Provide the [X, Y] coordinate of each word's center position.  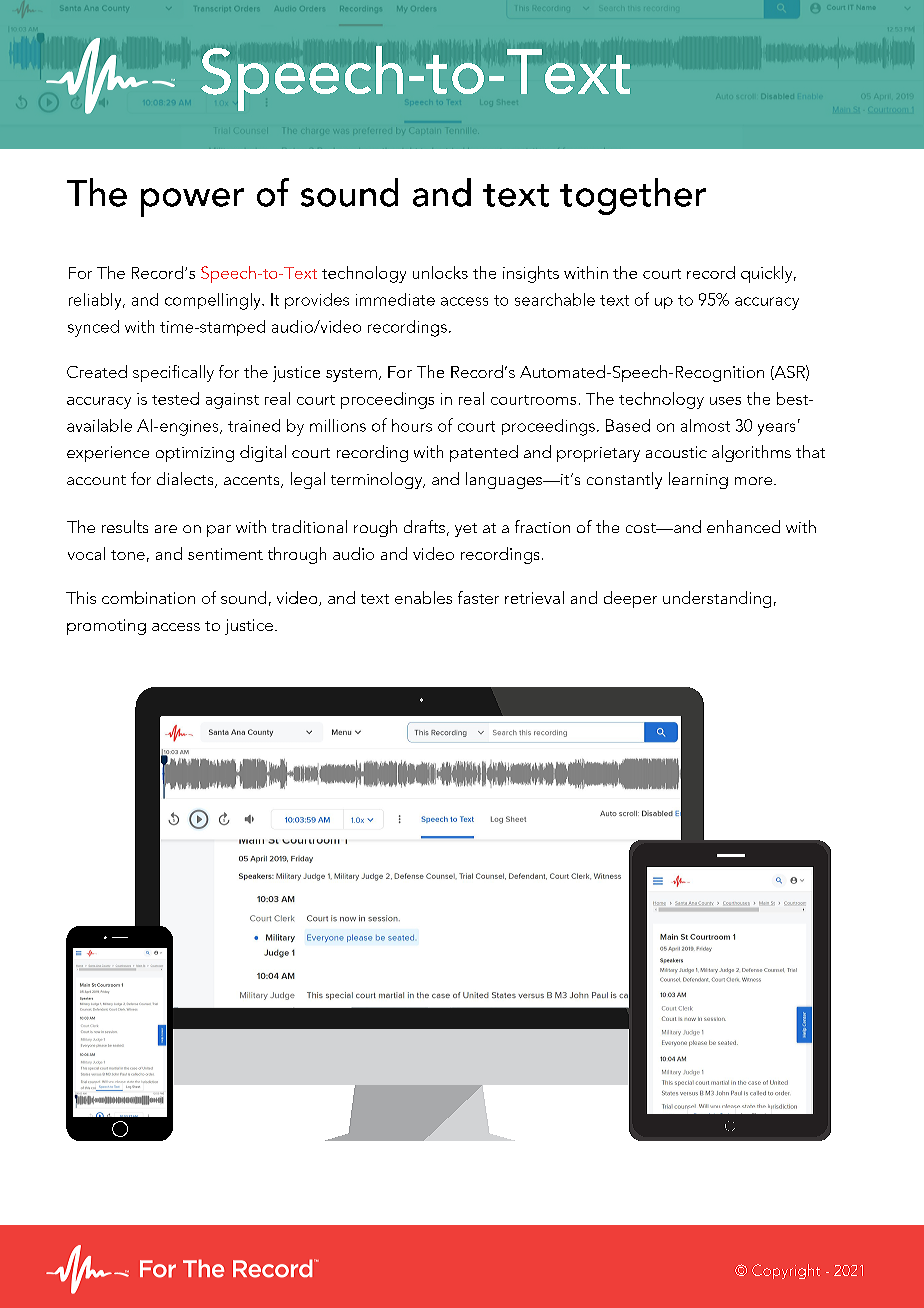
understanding [717, 599]
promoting [106, 627]
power [192, 202]
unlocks [440, 272]
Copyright [786, 1271]
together [633, 196]
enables [423, 597]
